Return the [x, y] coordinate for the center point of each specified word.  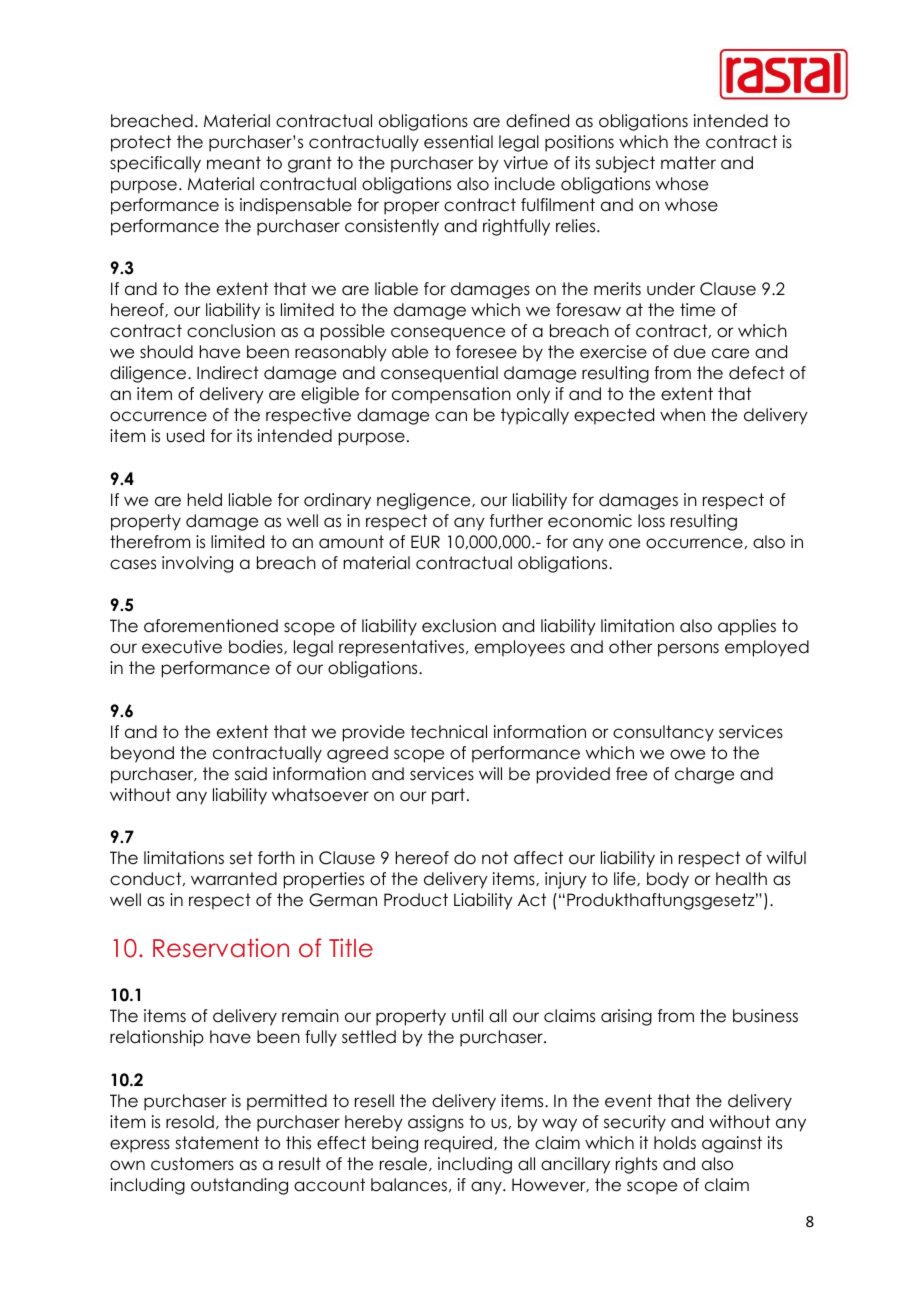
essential [458, 142]
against [732, 1144]
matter [688, 163]
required [460, 1144]
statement [217, 1143]
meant [234, 163]
